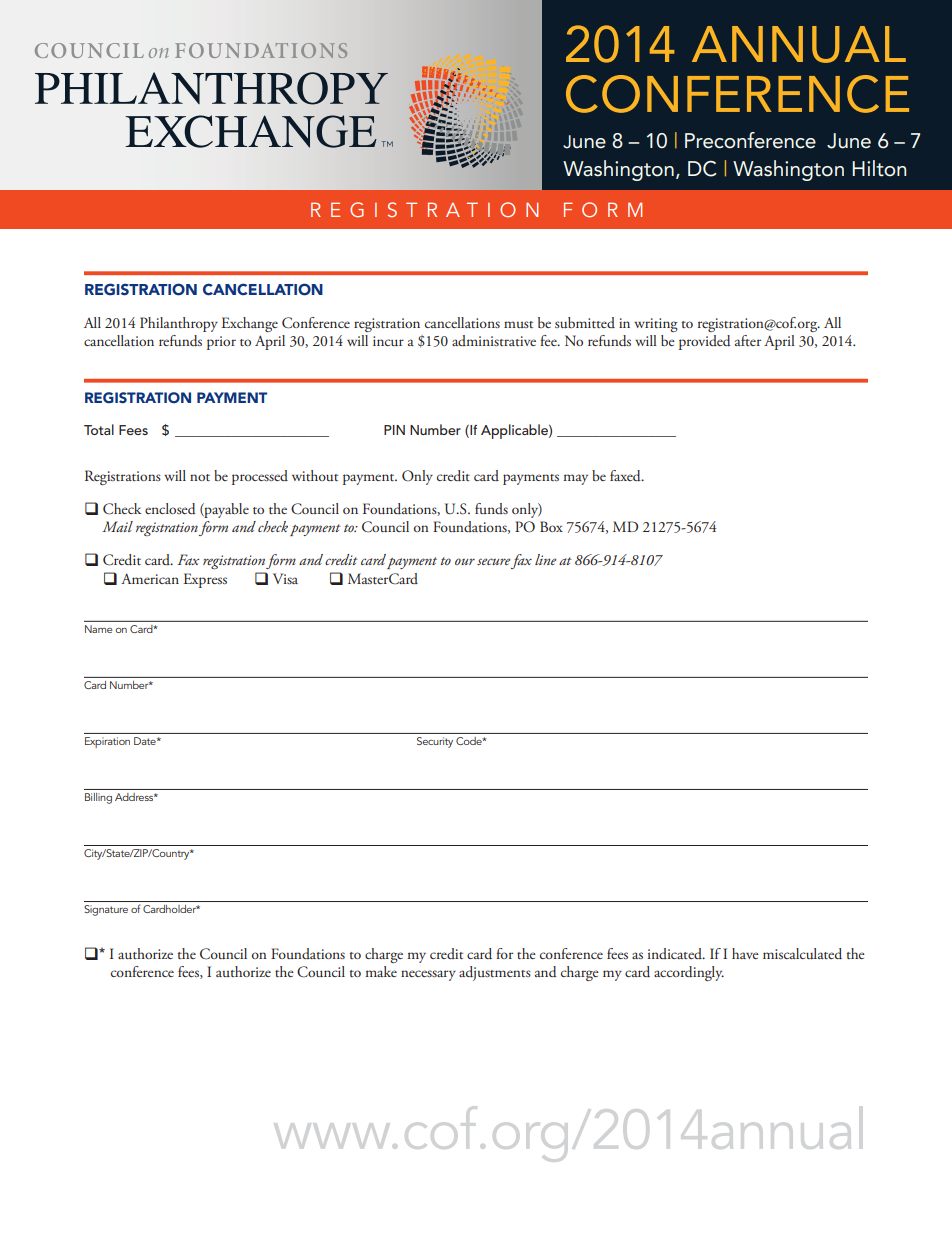  I want to click on faxed, so click(626, 476).
